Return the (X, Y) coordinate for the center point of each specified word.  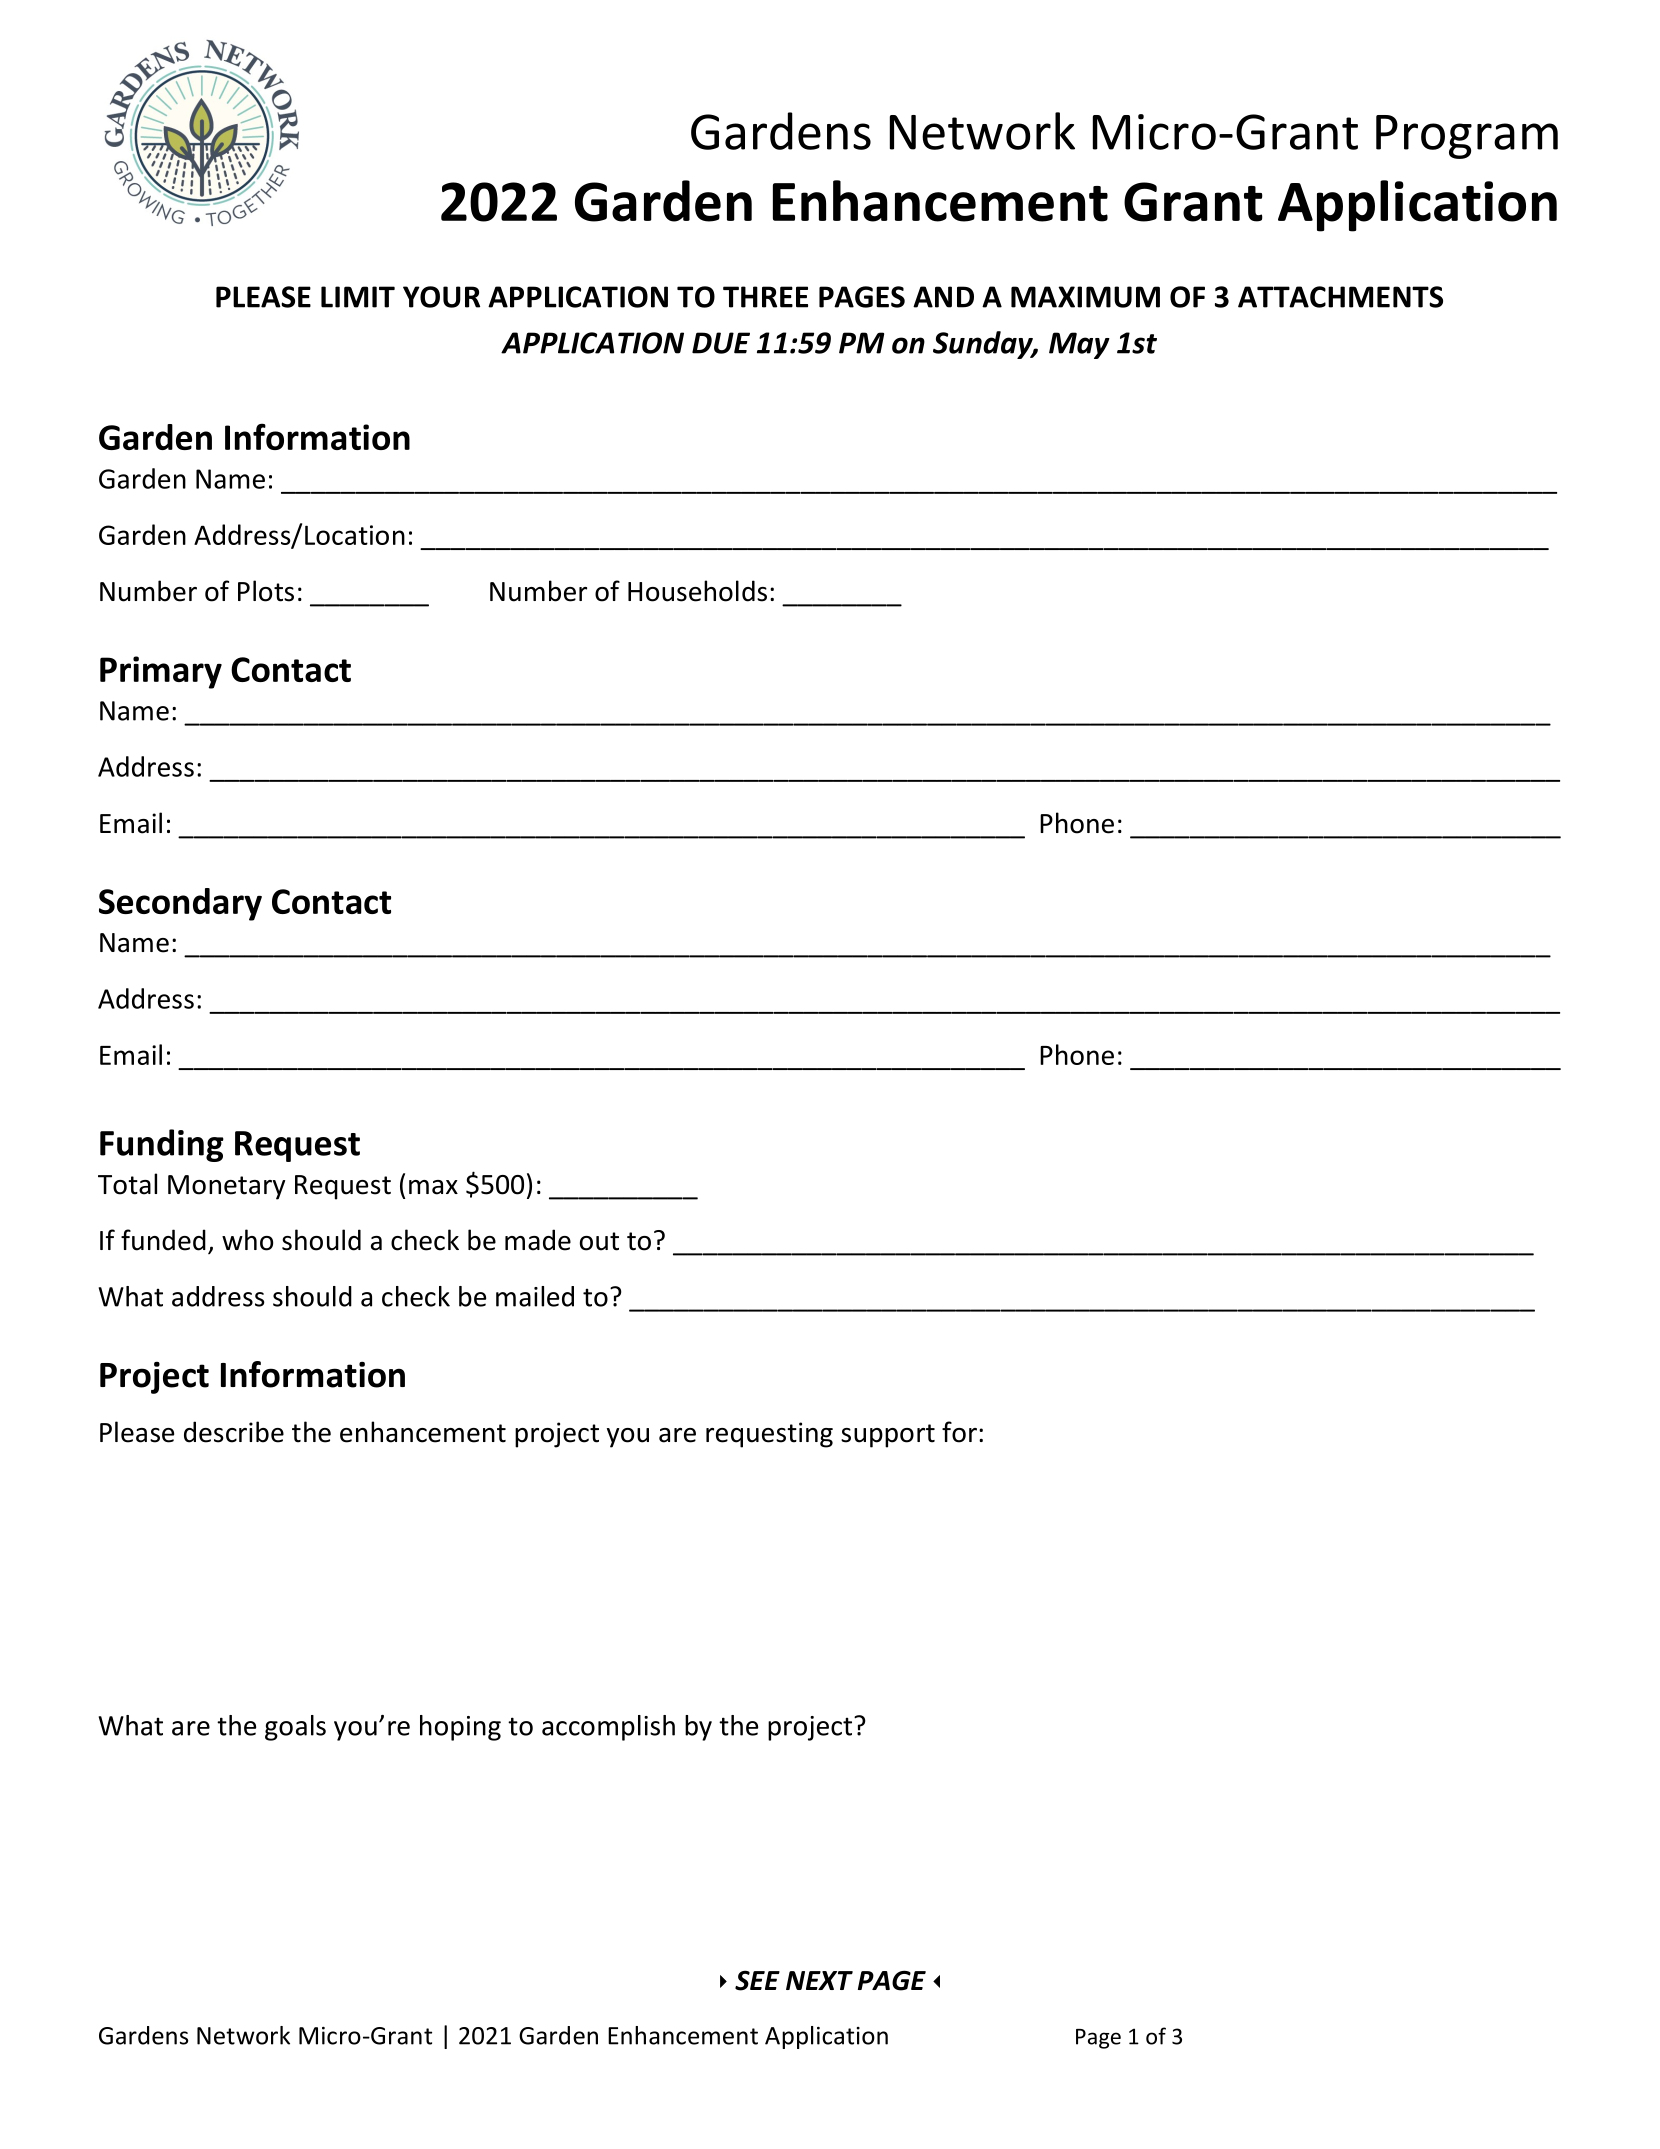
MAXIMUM (1085, 297)
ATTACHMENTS (1340, 297)
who (247, 1240)
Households (697, 591)
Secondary (180, 904)
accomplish (608, 1728)
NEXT (819, 1980)
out (599, 1241)
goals (295, 1728)
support (888, 1436)
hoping (460, 1728)
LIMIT (358, 297)
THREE (765, 297)
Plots (266, 591)
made (538, 1240)
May (1079, 345)
